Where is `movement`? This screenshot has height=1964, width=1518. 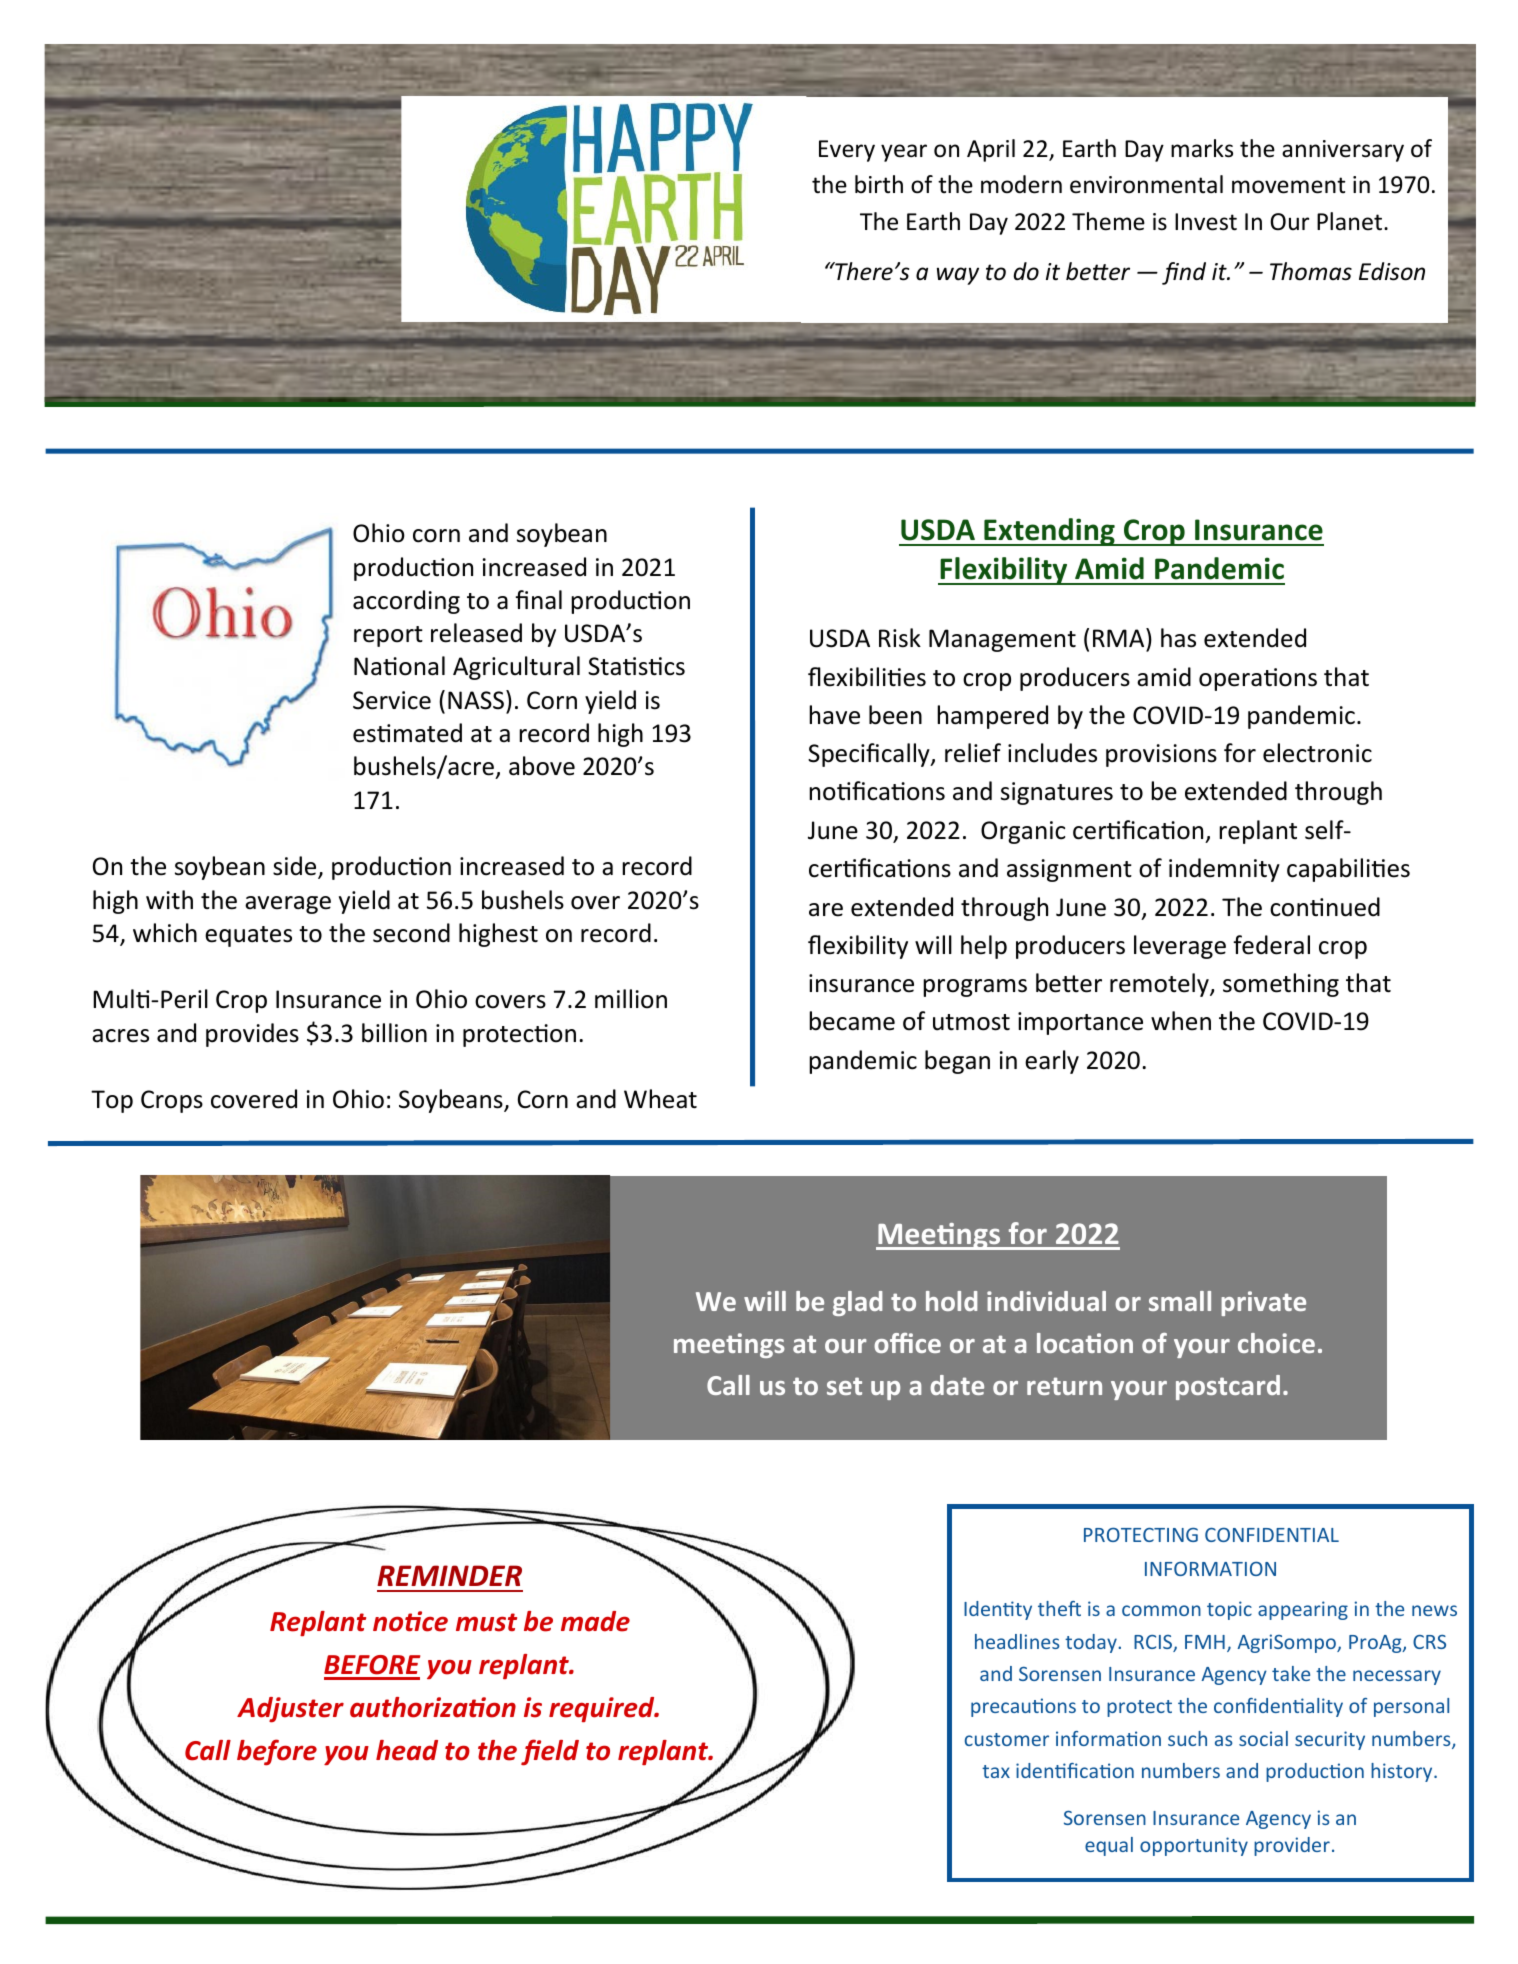
movement is located at coordinates (1288, 185).
